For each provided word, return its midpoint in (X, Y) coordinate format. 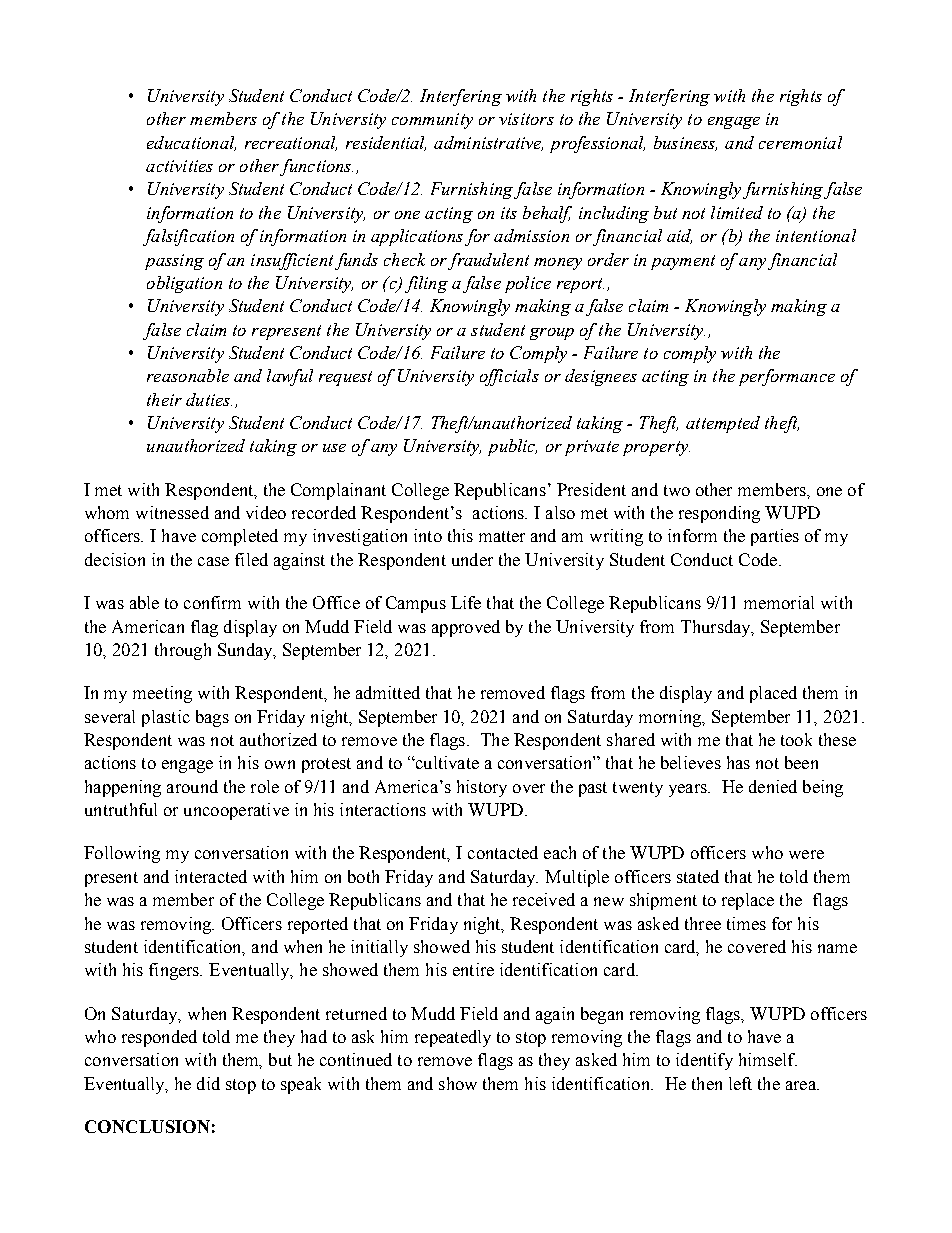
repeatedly (453, 1038)
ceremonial (800, 142)
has (738, 762)
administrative (488, 143)
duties (209, 399)
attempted (723, 424)
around (192, 786)
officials (509, 377)
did (208, 1083)
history (482, 788)
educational (191, 143)
